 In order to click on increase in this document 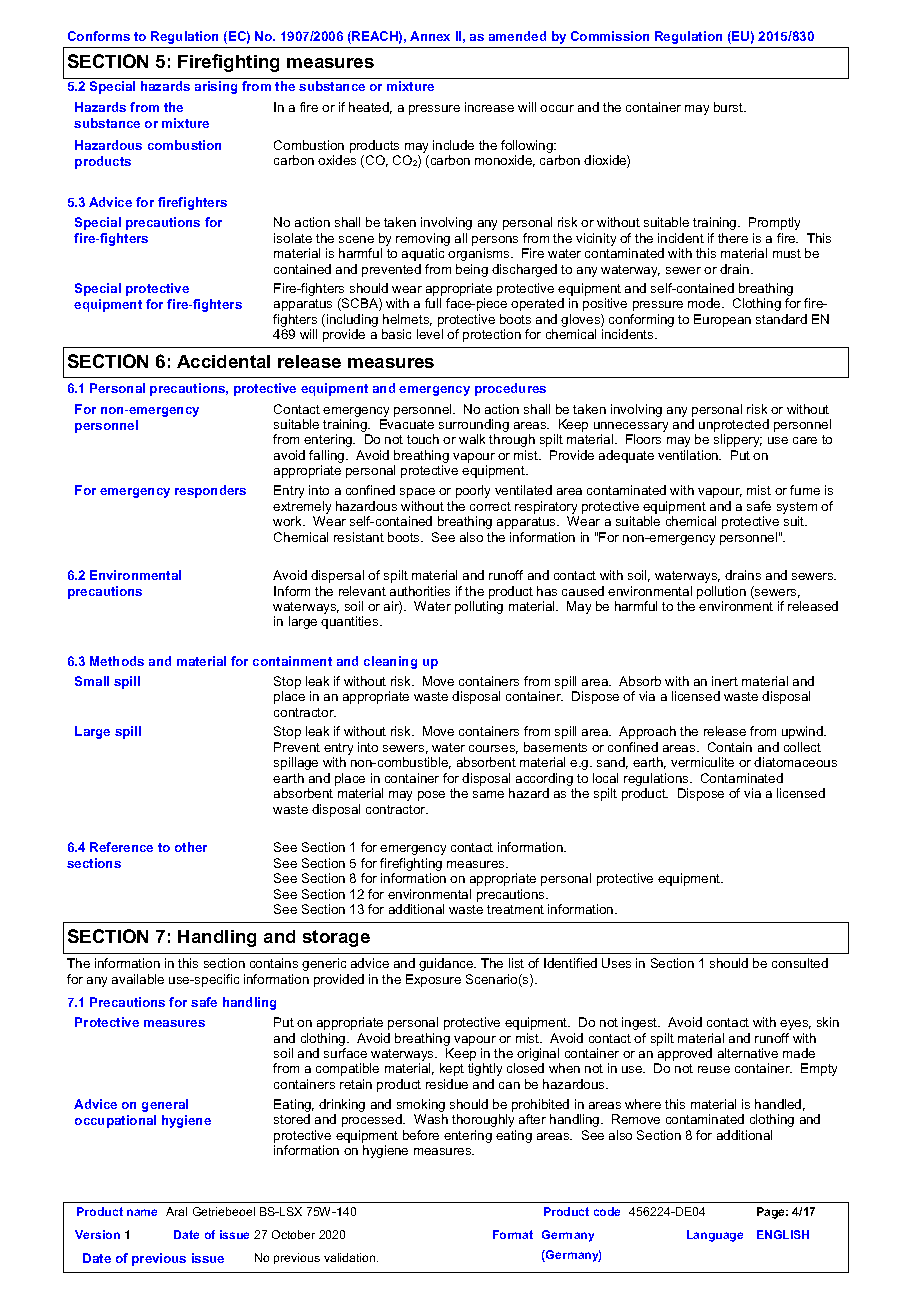, I will do `click(489, 107)`.
